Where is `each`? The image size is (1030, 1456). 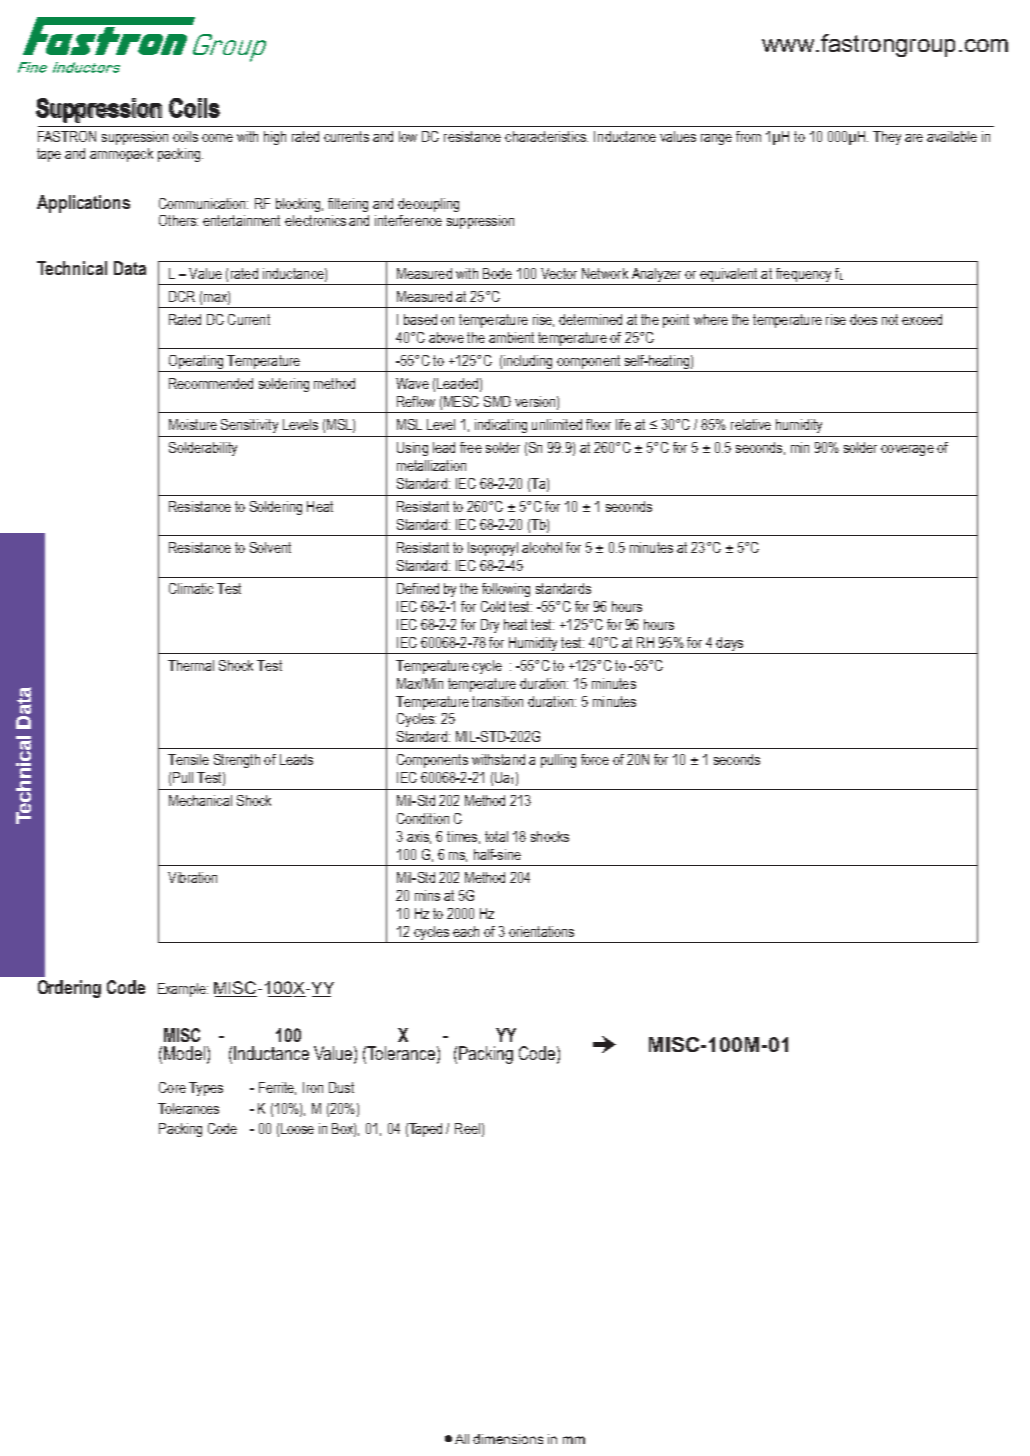
each is located at coordinates (466, 931).
